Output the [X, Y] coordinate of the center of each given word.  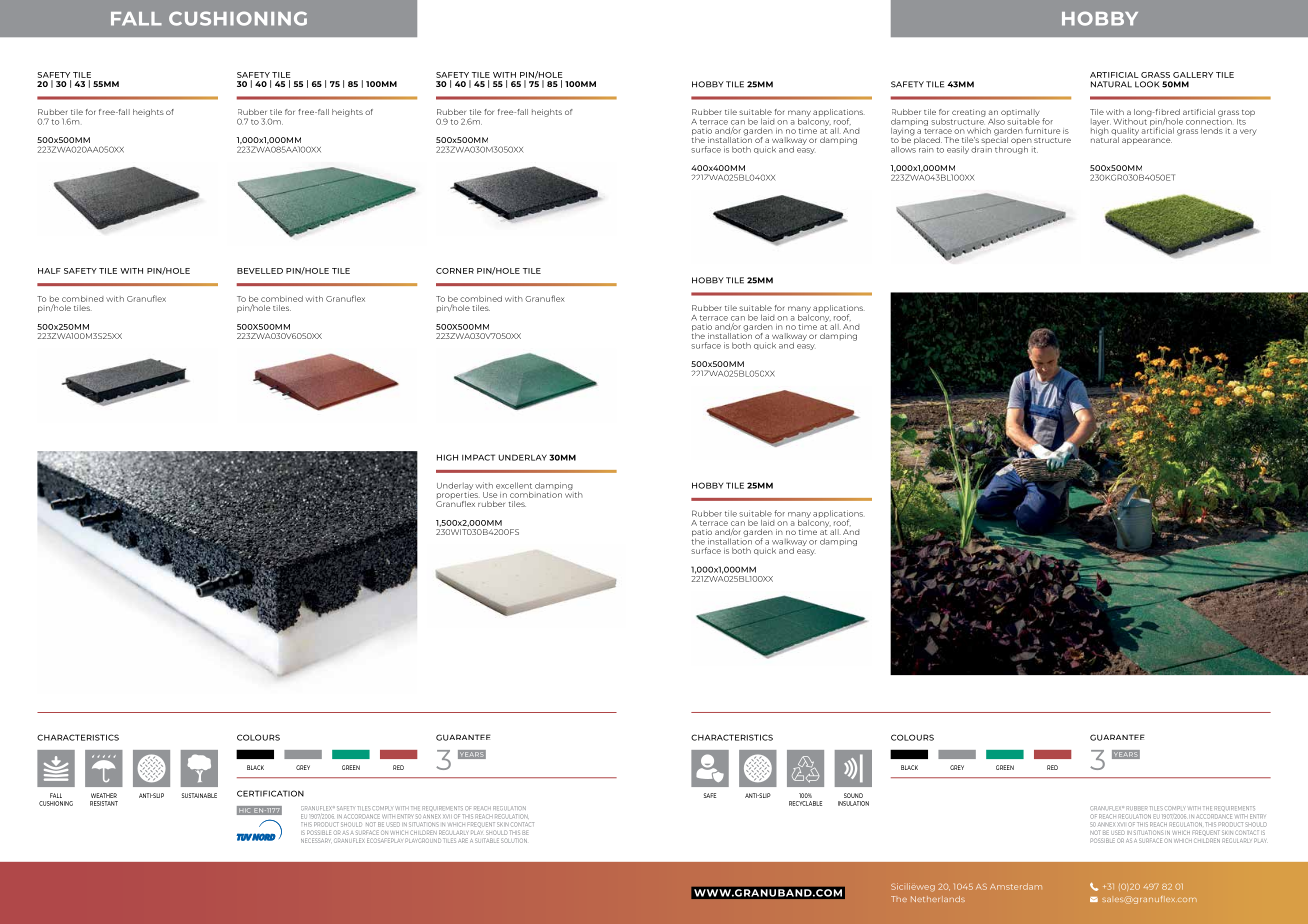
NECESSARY [316, 840]
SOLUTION [514, 840]
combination [536, 493]
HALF [49, 271]
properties [457, 495]
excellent [514, 485]
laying [902, 132]
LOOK [1147, 84]
